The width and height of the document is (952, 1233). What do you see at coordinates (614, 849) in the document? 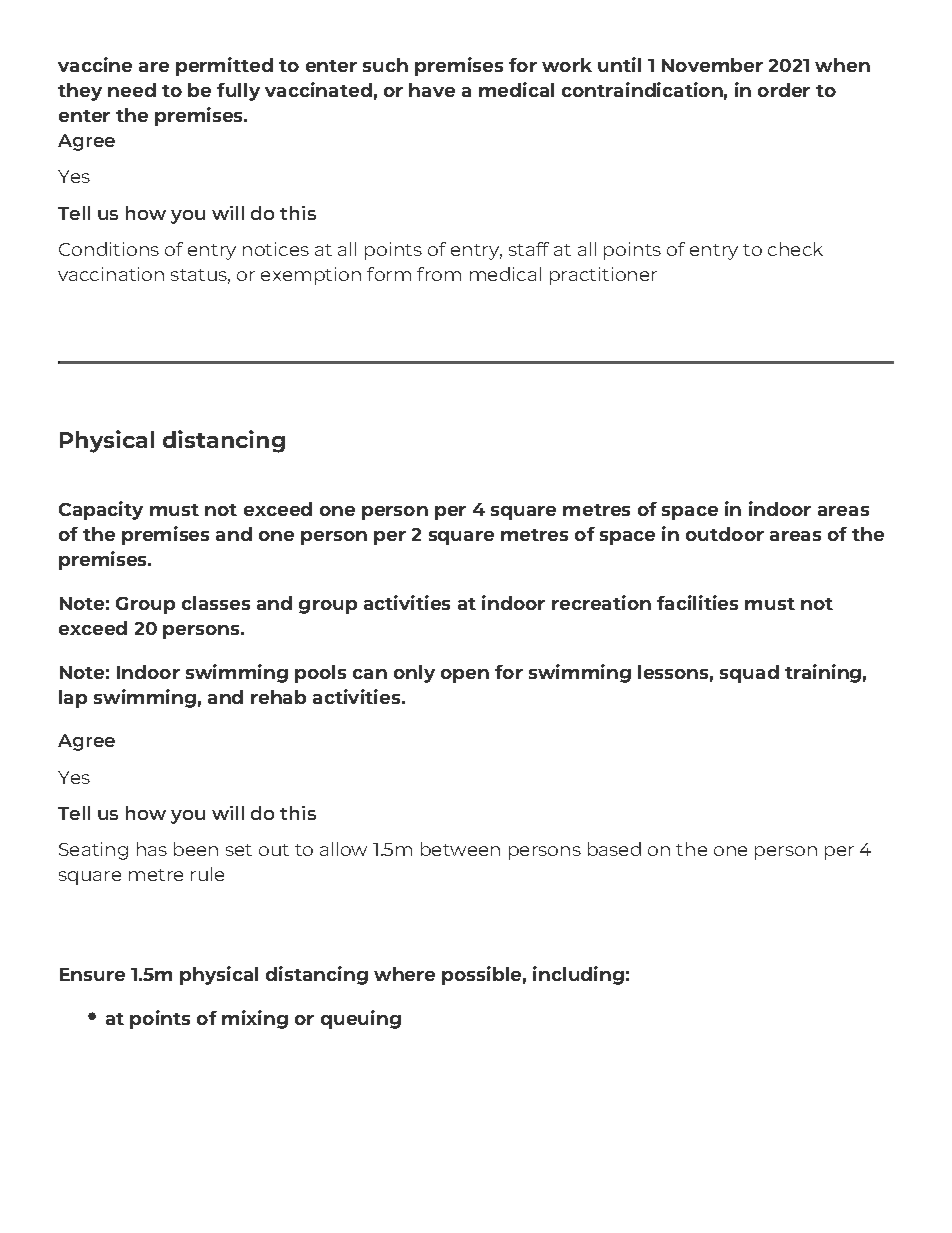
I see `based` at bounding box center [614, 849].
